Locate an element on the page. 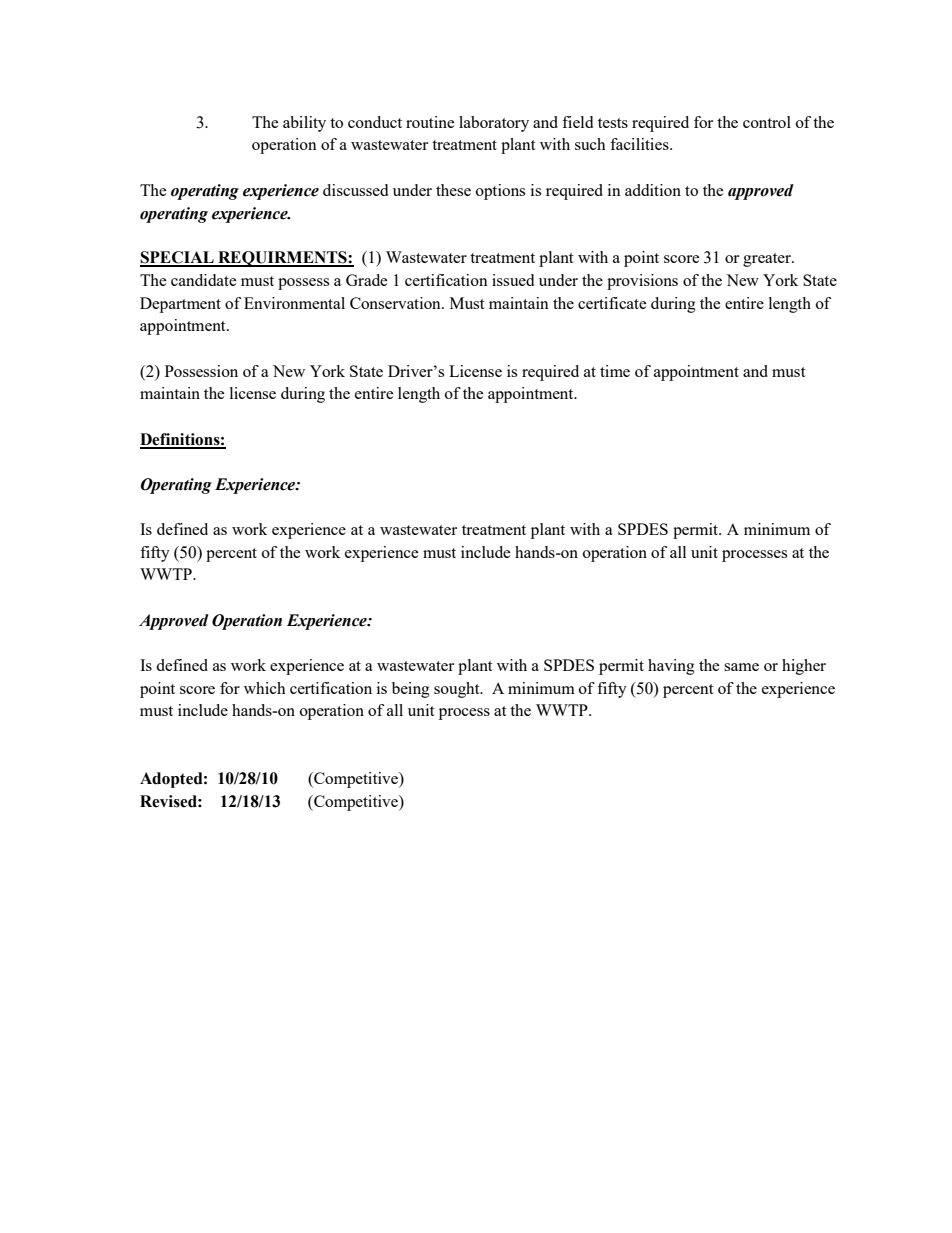 This document has height=1233, width=952. time is located at coordinates (615, 371).
